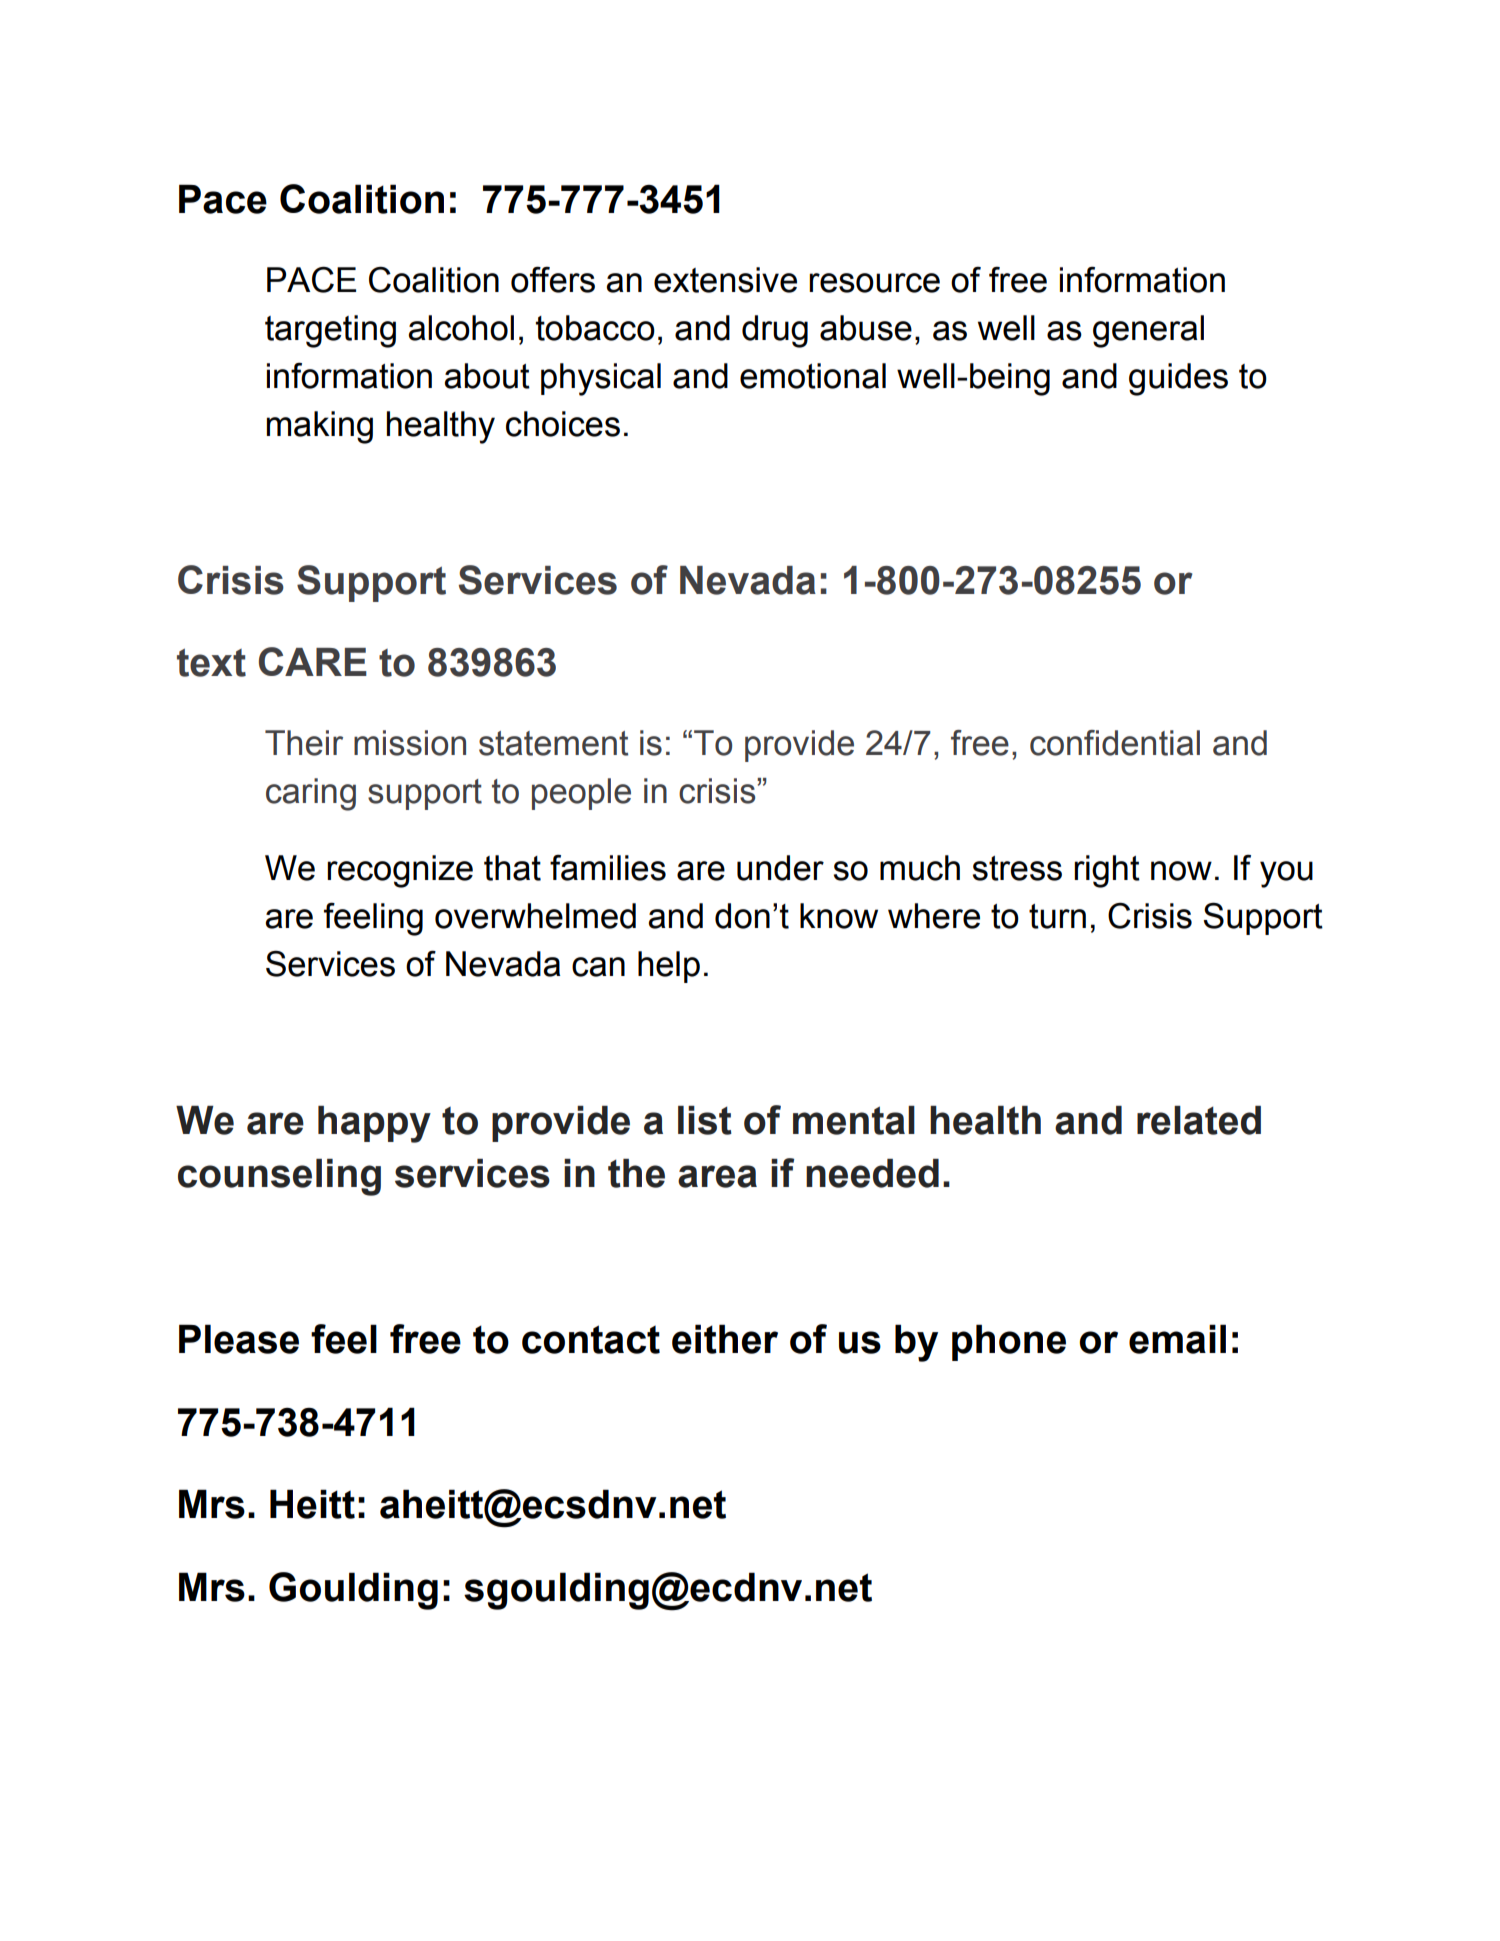  Describe the element at coordinates (775, 331) in the screenshot. I see `drug` at that location.
